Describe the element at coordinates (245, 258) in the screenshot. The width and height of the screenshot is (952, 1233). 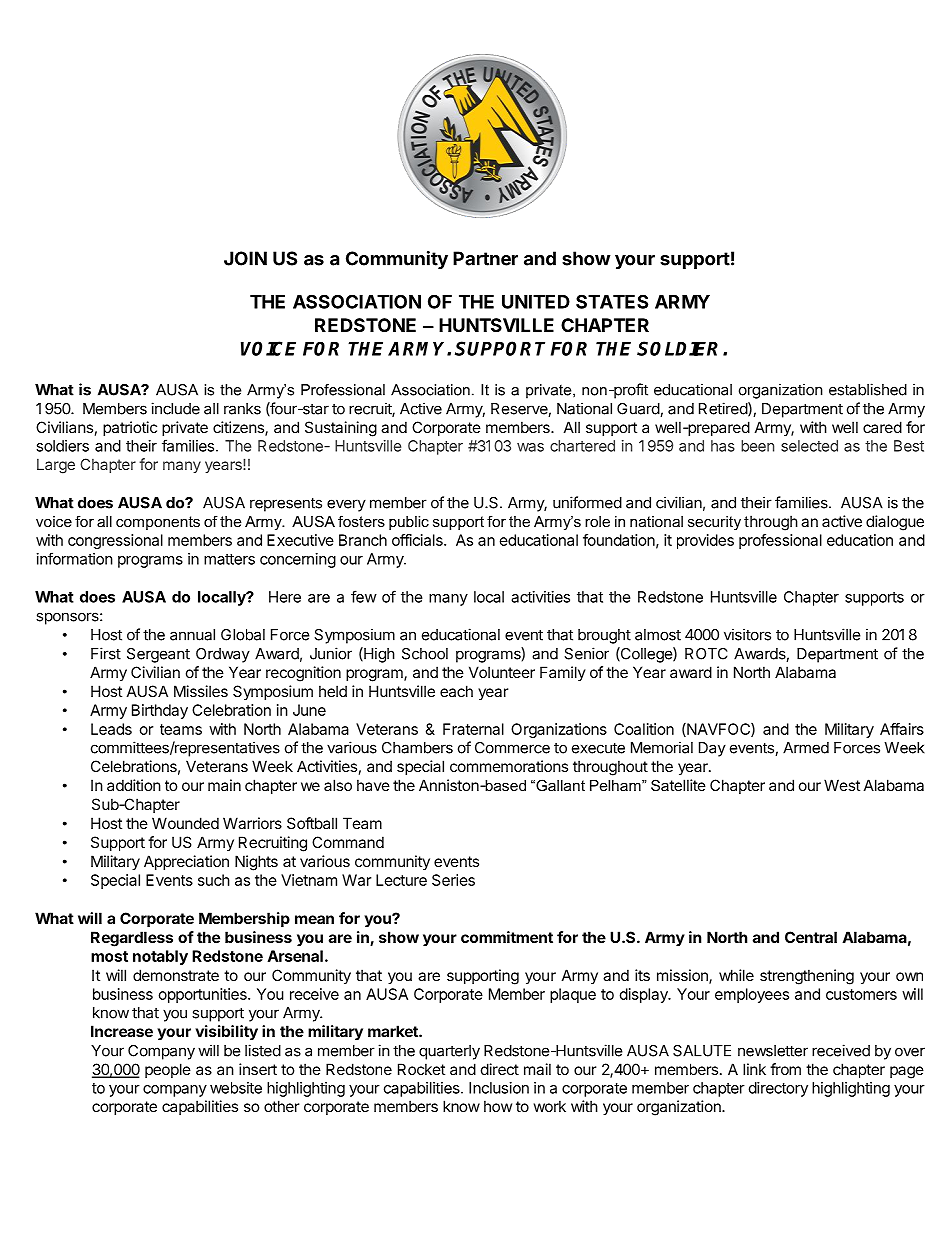
I see `JOIN` at that location.
